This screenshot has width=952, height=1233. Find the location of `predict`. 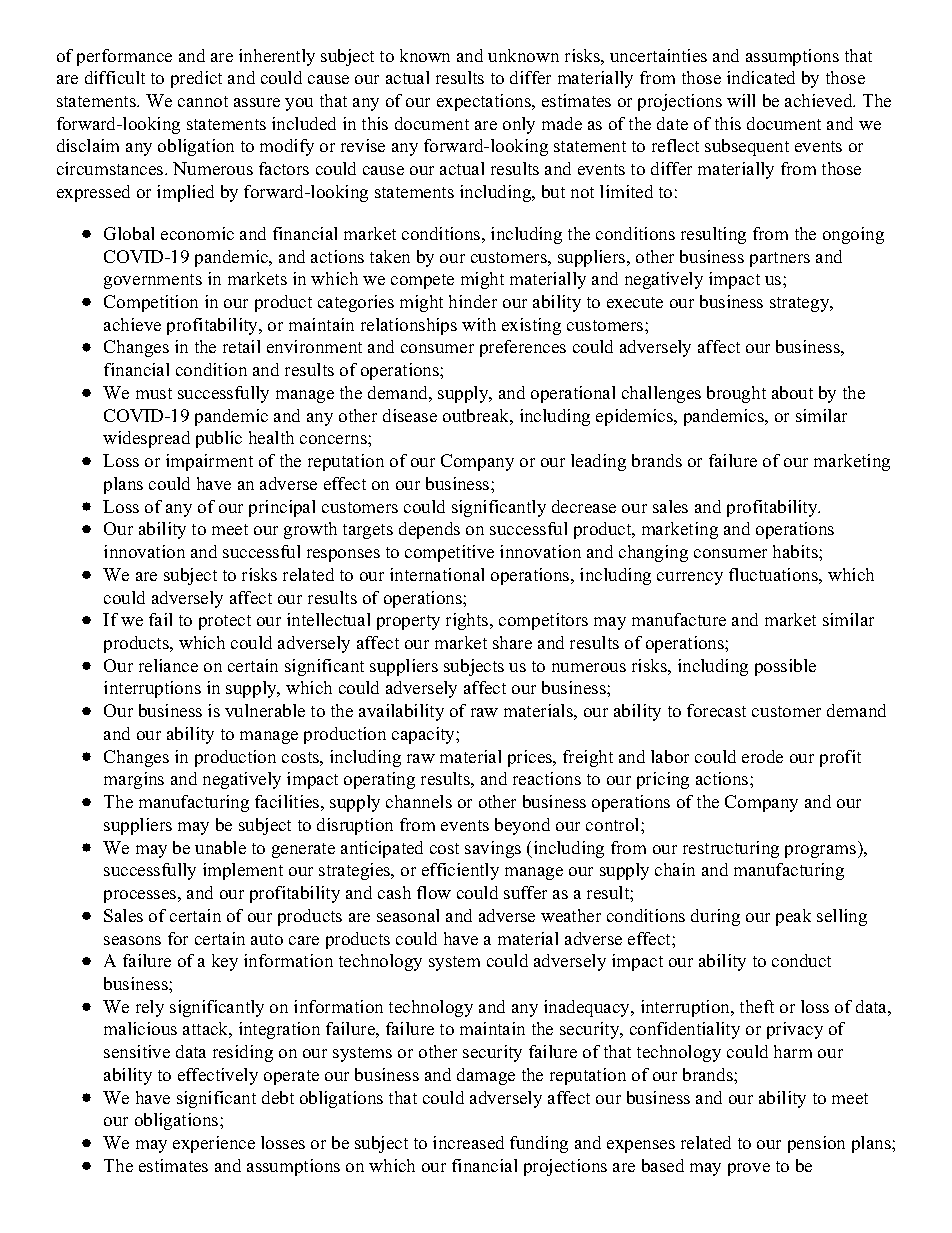

predict is located at coordinates (196, 79).
